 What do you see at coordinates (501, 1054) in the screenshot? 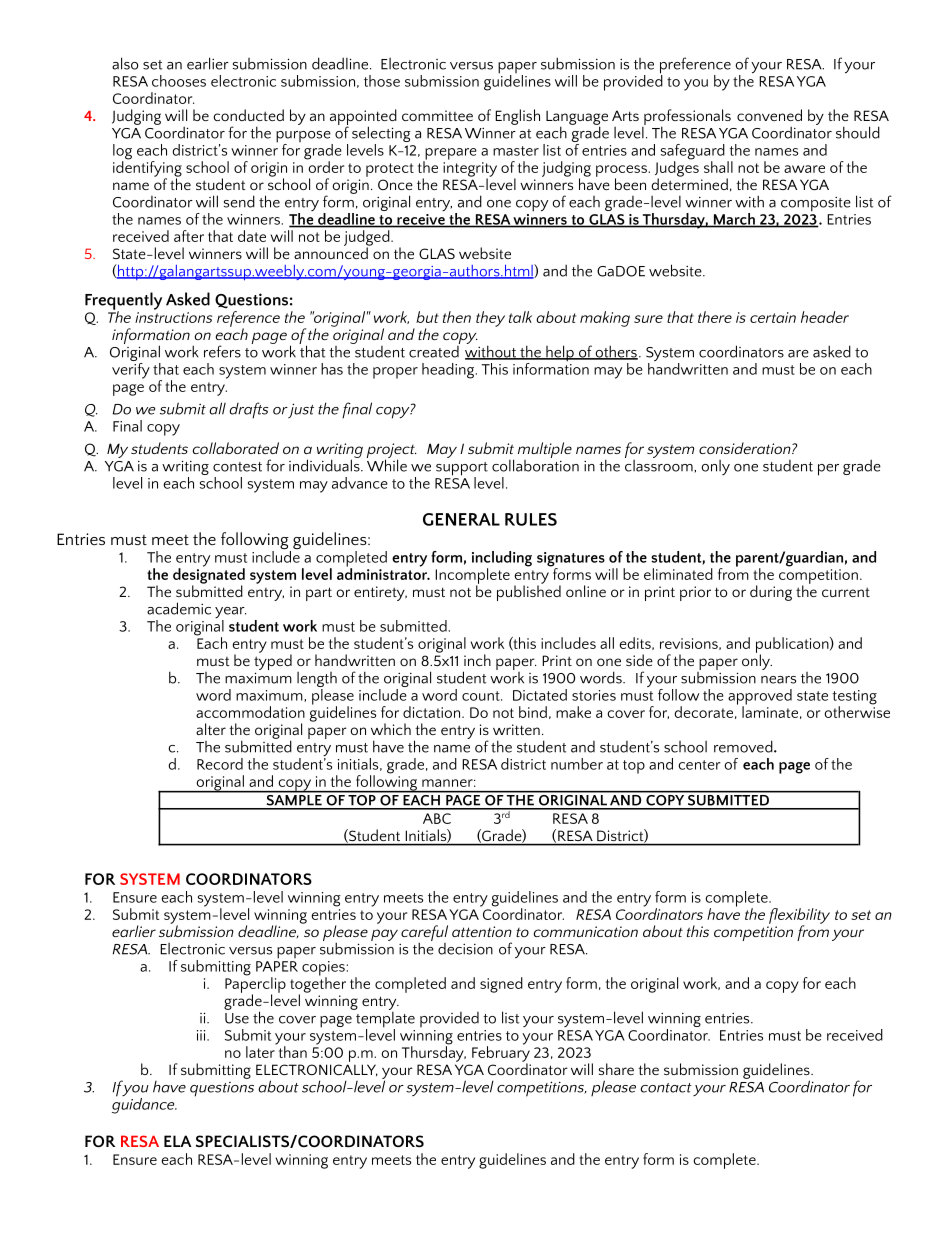
I see `February` at bounding box center [501, 1054].
